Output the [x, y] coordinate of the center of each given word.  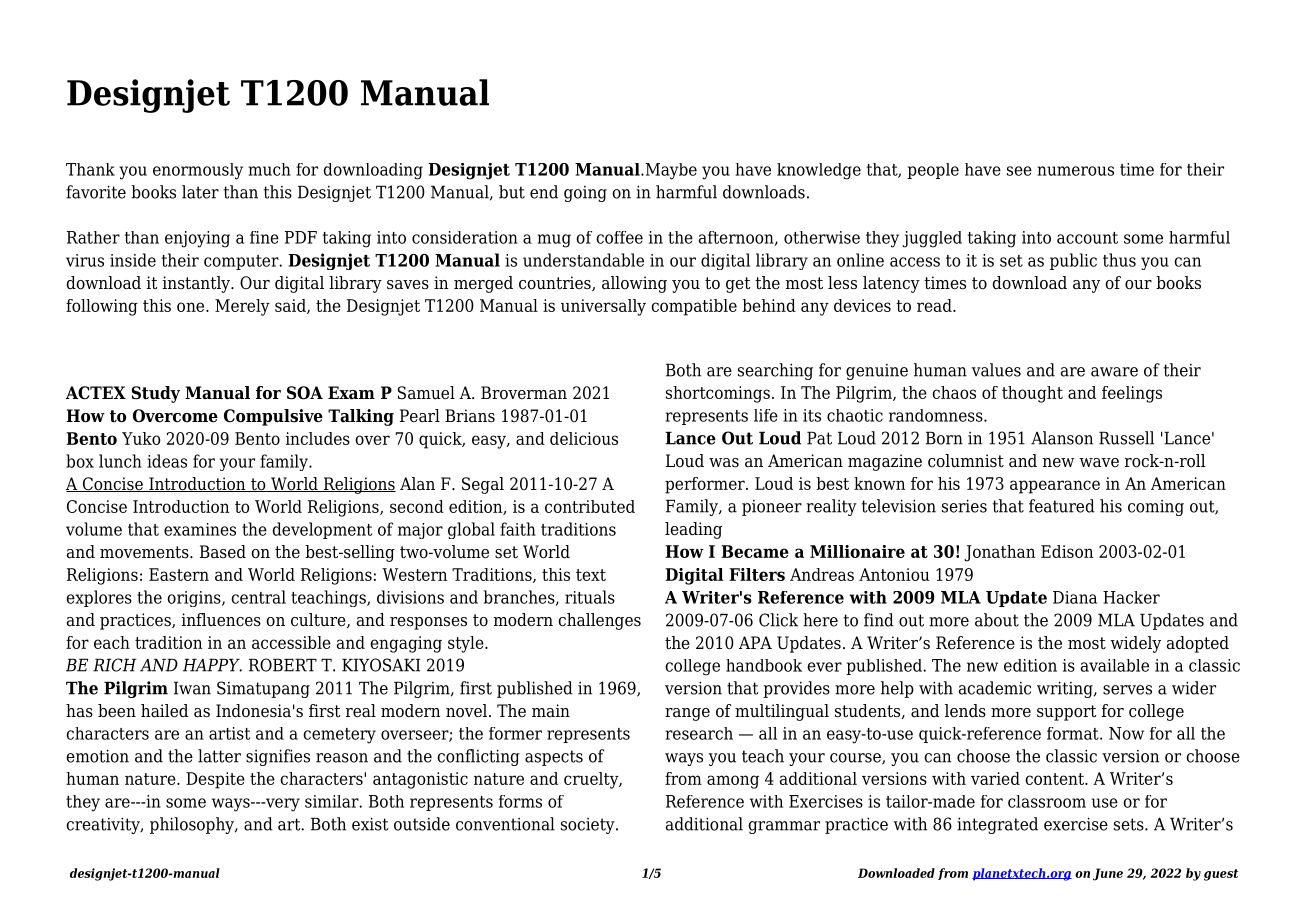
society [589, 826]
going [585, 194]
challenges [599, 621]
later [200, 192]
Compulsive [273, 417]
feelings [1132, 394]
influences [221, 620]
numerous [1075, 171]
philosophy [193, 825]
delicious [584, 438]
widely [1135, 644]
